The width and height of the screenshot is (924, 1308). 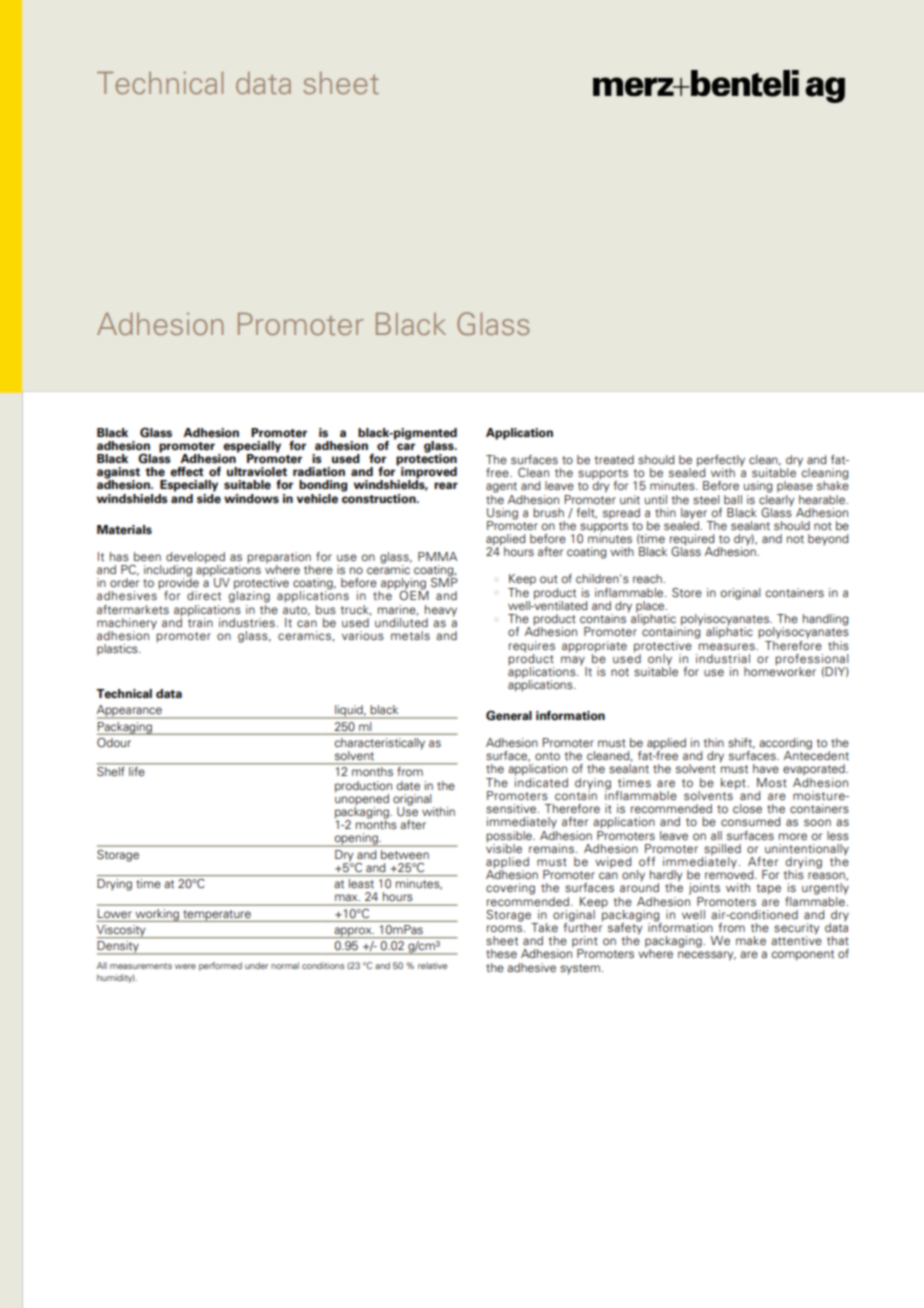 What do you see at coordinates (178, 584) in the screenshot?
I see `provide` at bounding box center [178, 584].
